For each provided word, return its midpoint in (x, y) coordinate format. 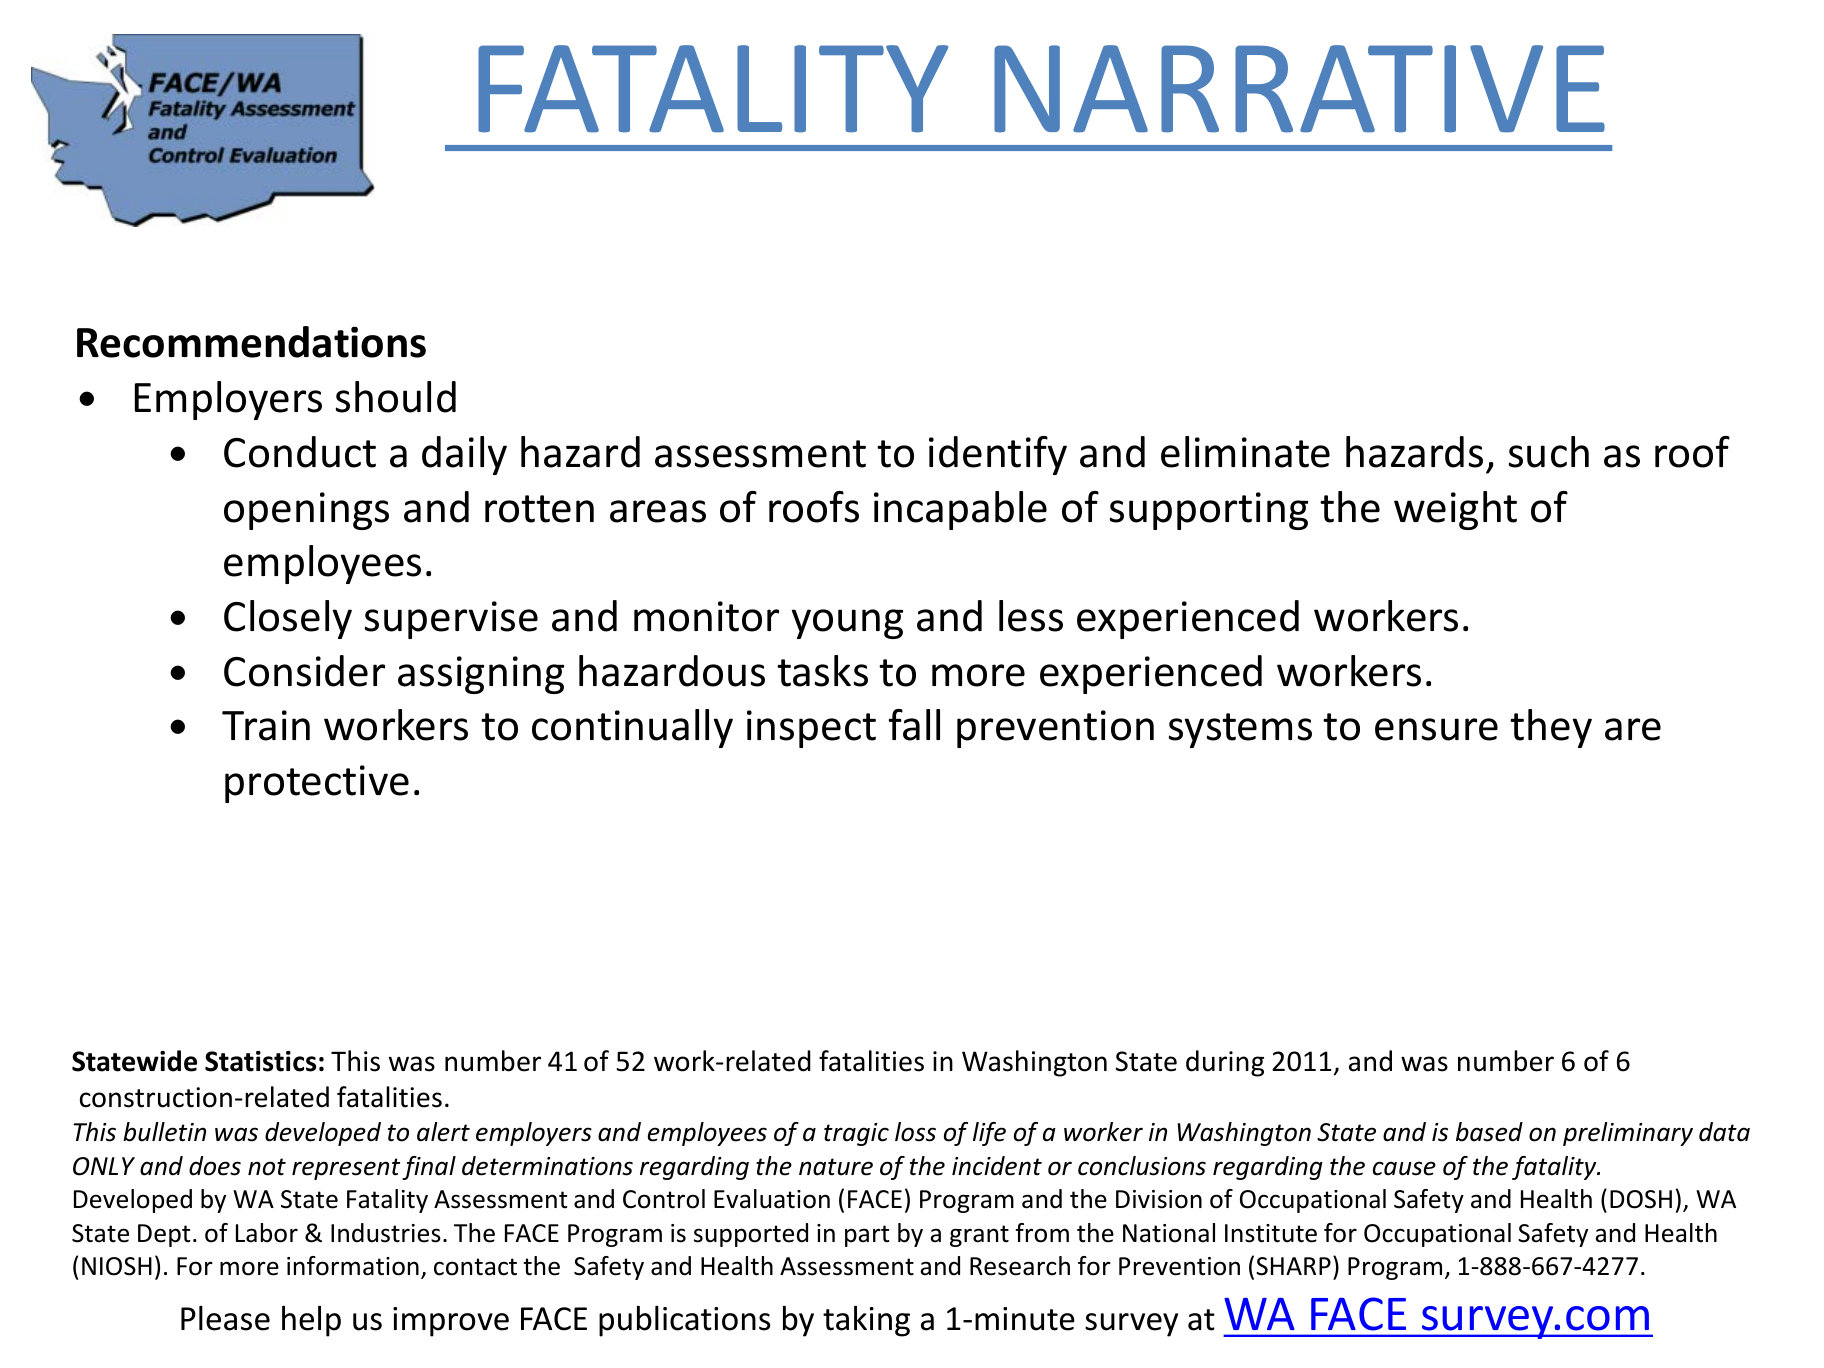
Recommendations (251, 342)
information (353, 1266)
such (1549, 452)
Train (266, 725)
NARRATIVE (1299, 89)
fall (914, 725)
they (1551, 728)
